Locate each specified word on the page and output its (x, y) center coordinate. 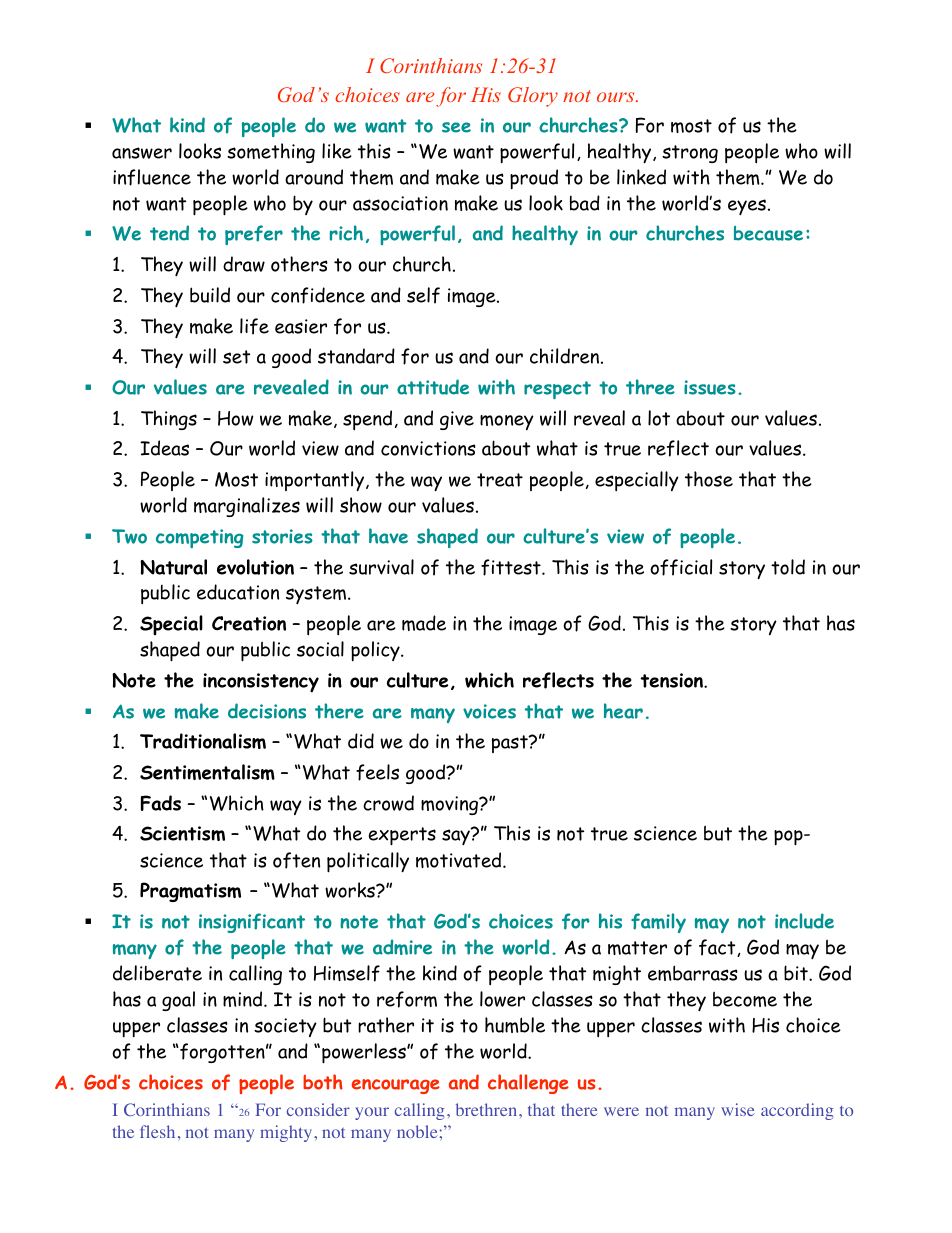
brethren (488, 1109)
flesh (157, 1131)
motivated (460, 860)
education (238, 592)
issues (710, 387)
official (681, 567)
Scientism (182, 833)
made (424, 623)
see (456, 127)
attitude (433, 387)
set (236, 357)
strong (690, 154)
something (271, 153)
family (658, 923)
